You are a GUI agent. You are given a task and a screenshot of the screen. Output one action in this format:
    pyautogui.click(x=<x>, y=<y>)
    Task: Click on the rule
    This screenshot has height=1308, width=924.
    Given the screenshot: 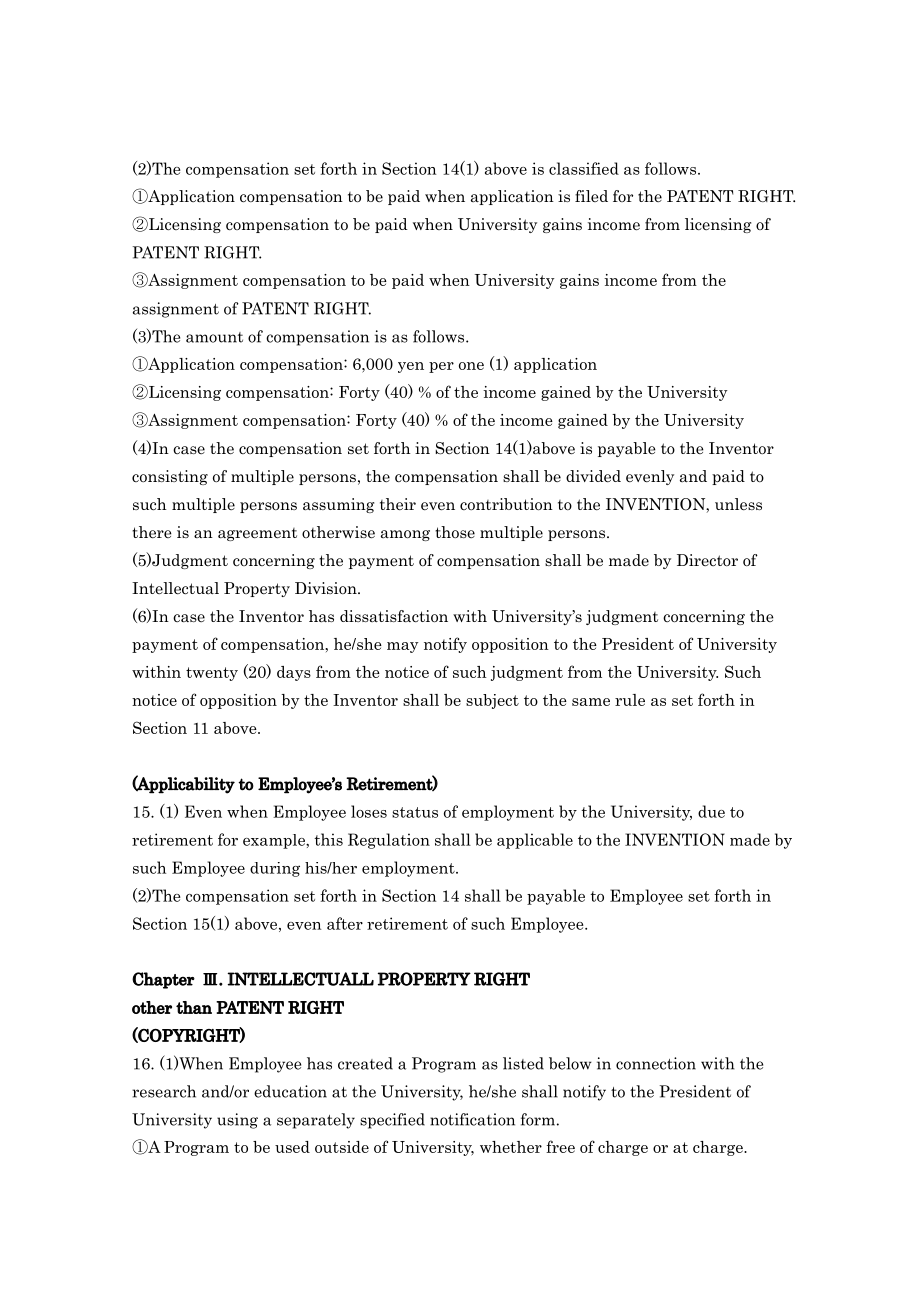 What is the action you would take?
    pyautogui.click(x=630, y=700)
